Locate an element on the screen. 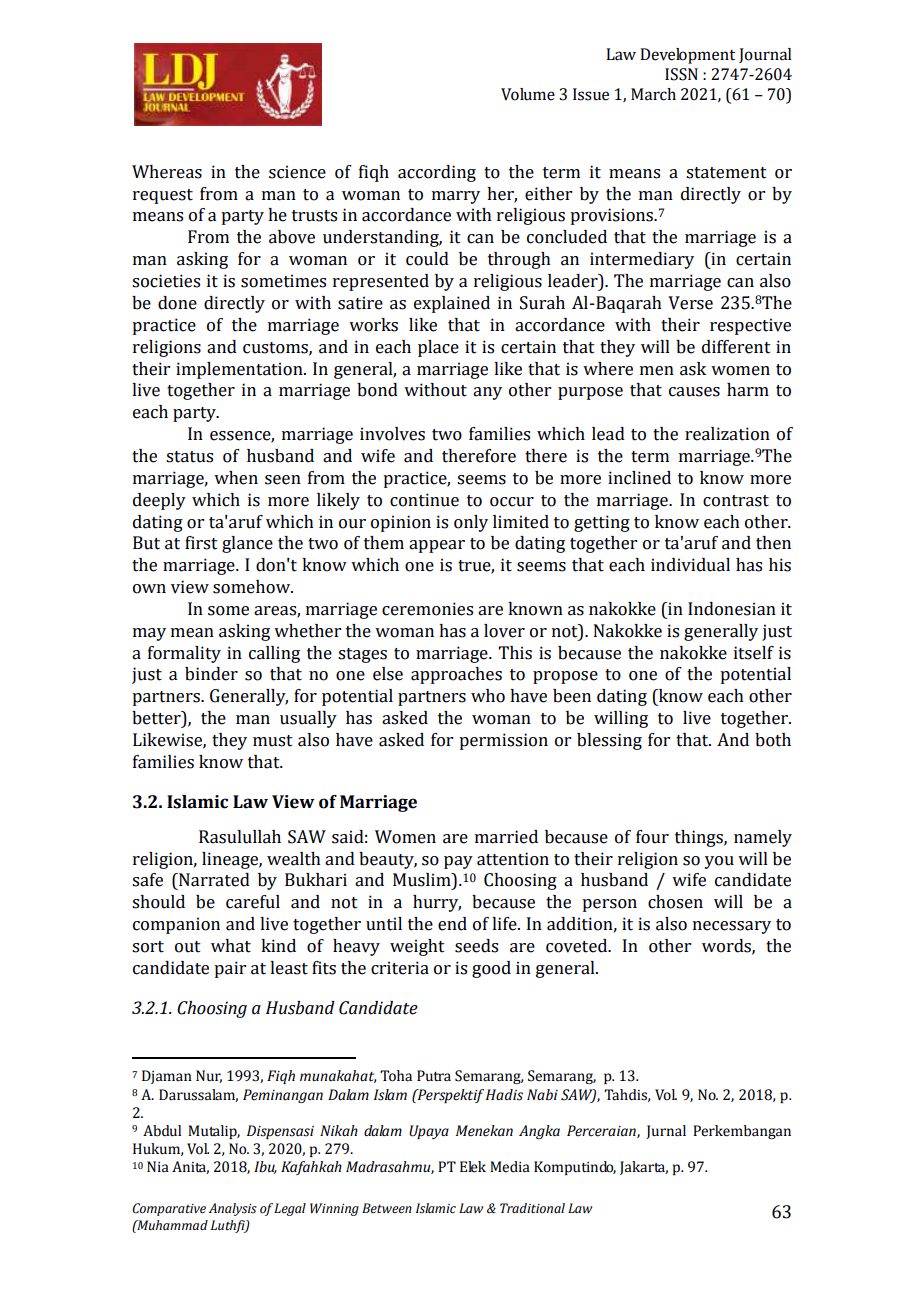  continue is located at coordinates (424, 500).
